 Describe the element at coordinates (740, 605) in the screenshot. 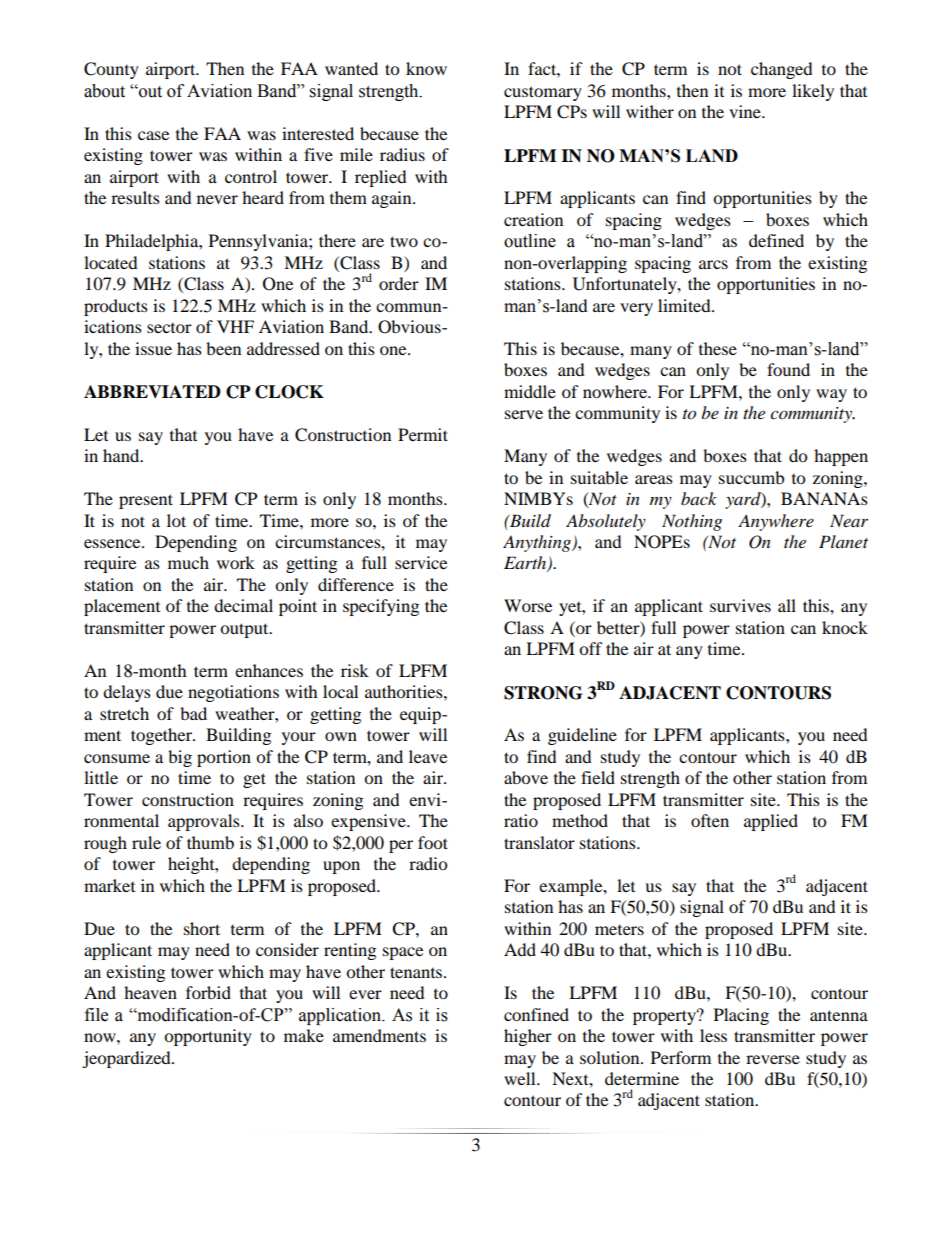

I see `survives` at that location.
